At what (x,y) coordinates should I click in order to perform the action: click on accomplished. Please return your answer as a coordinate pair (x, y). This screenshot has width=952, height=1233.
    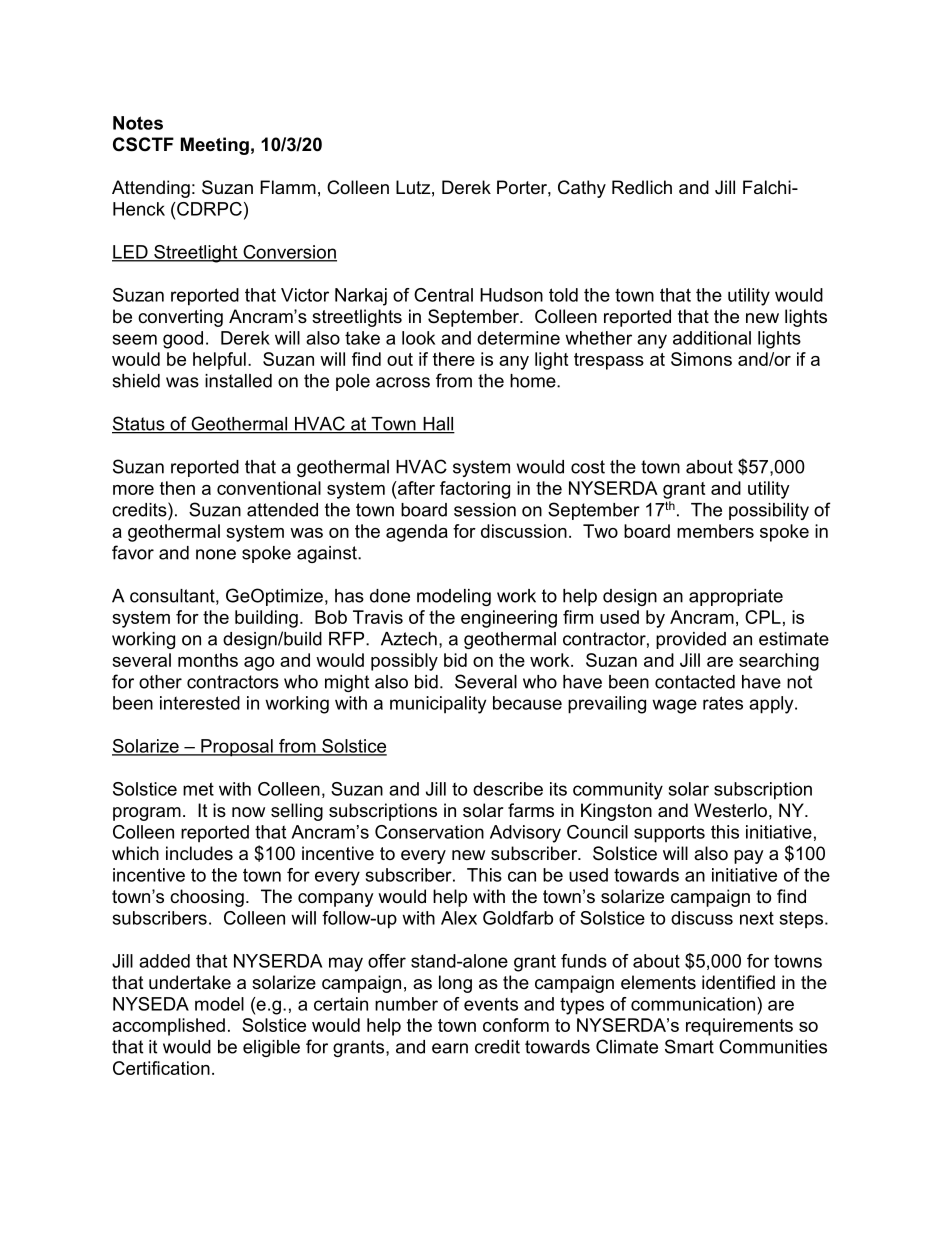
    Looking at the image, I should click on (168, 1027).
